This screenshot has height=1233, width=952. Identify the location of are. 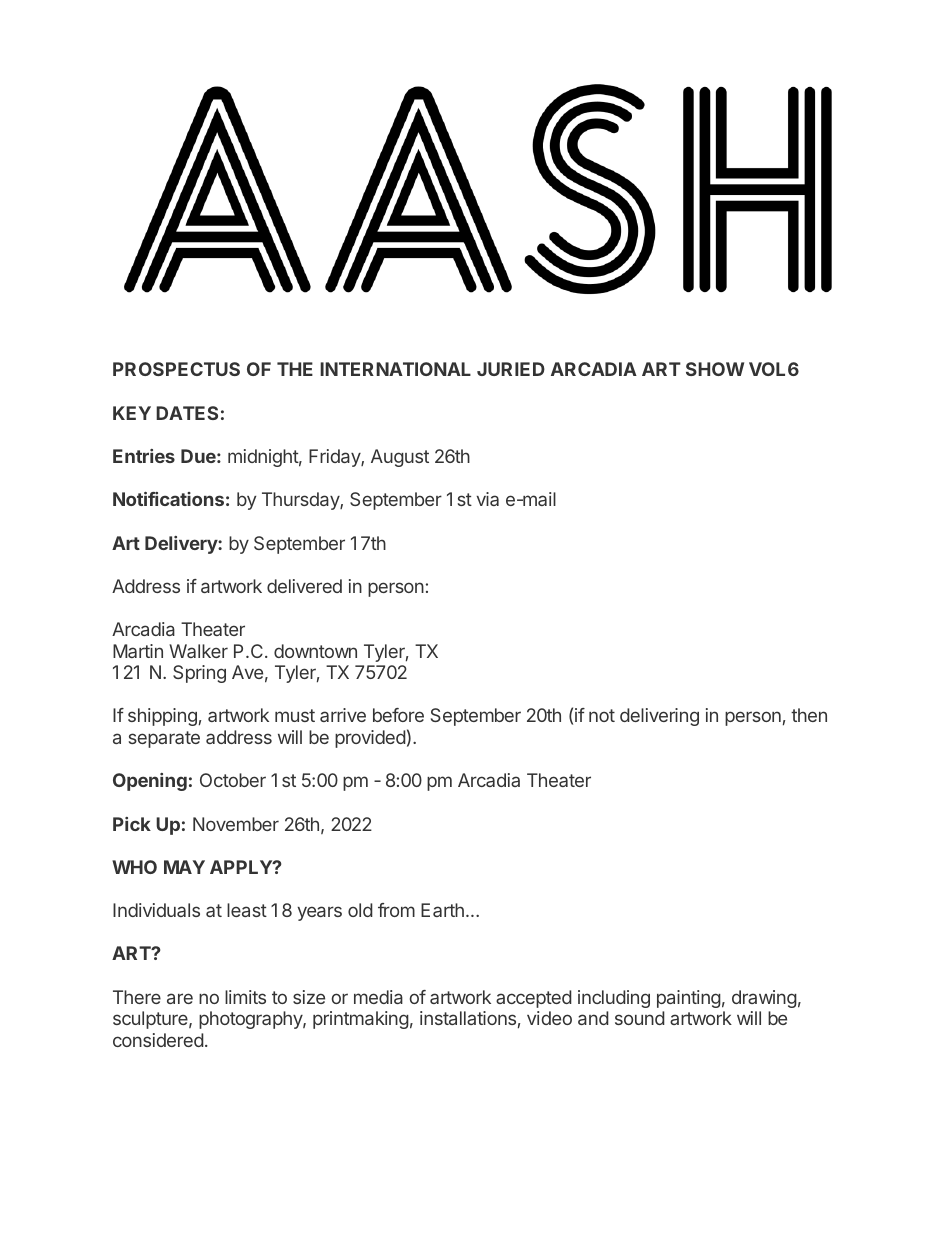
(180, 998).
